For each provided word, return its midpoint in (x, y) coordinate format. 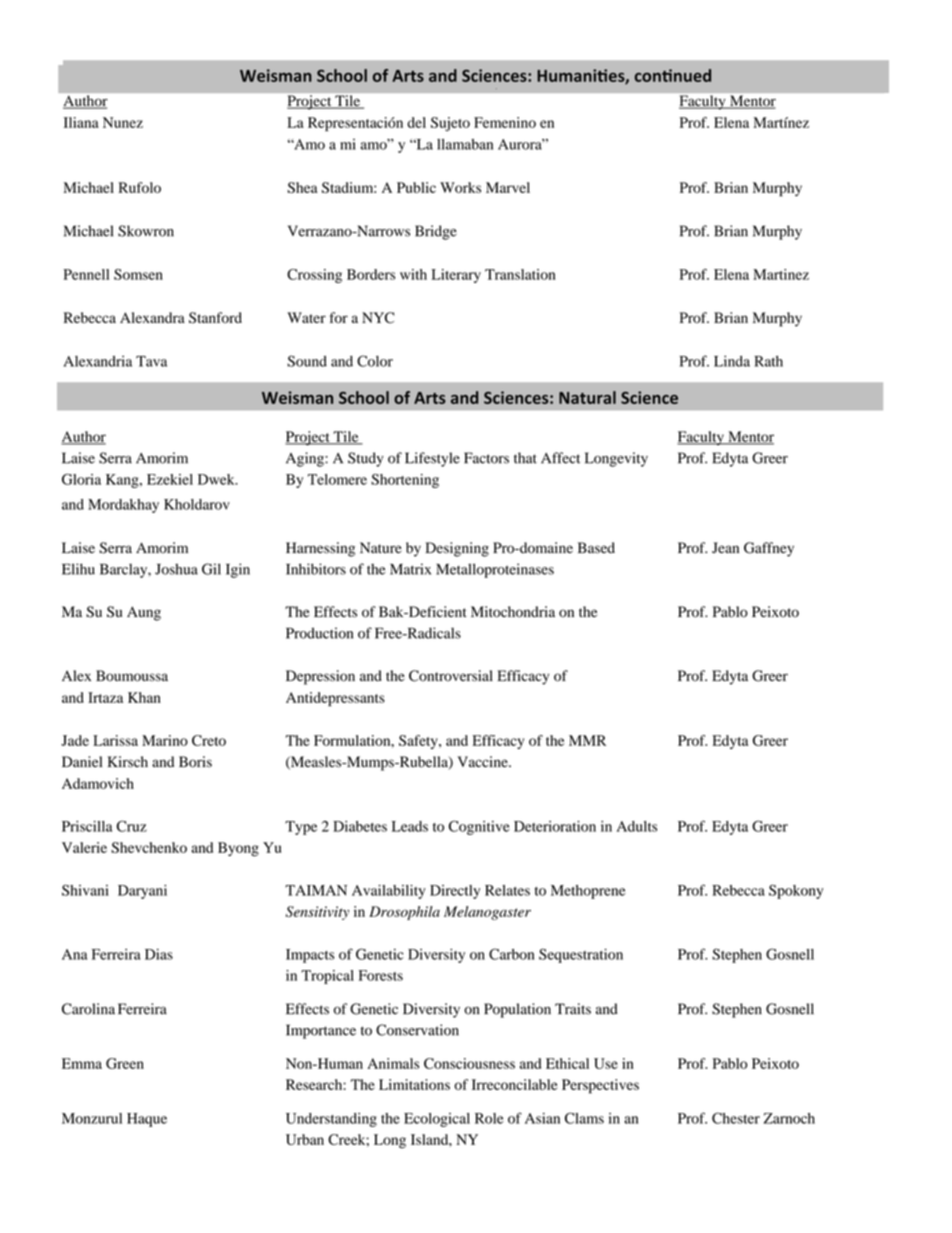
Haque (147, 1120)
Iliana (81, 122)
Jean (725, 547)
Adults (637, 826)
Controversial (451, 676)
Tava (151, 361)
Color (375, 361)
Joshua (176, 569)
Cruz (132, 826)
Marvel (508, 187)
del (416, 122)
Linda (732, 361)
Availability (389, 892)
